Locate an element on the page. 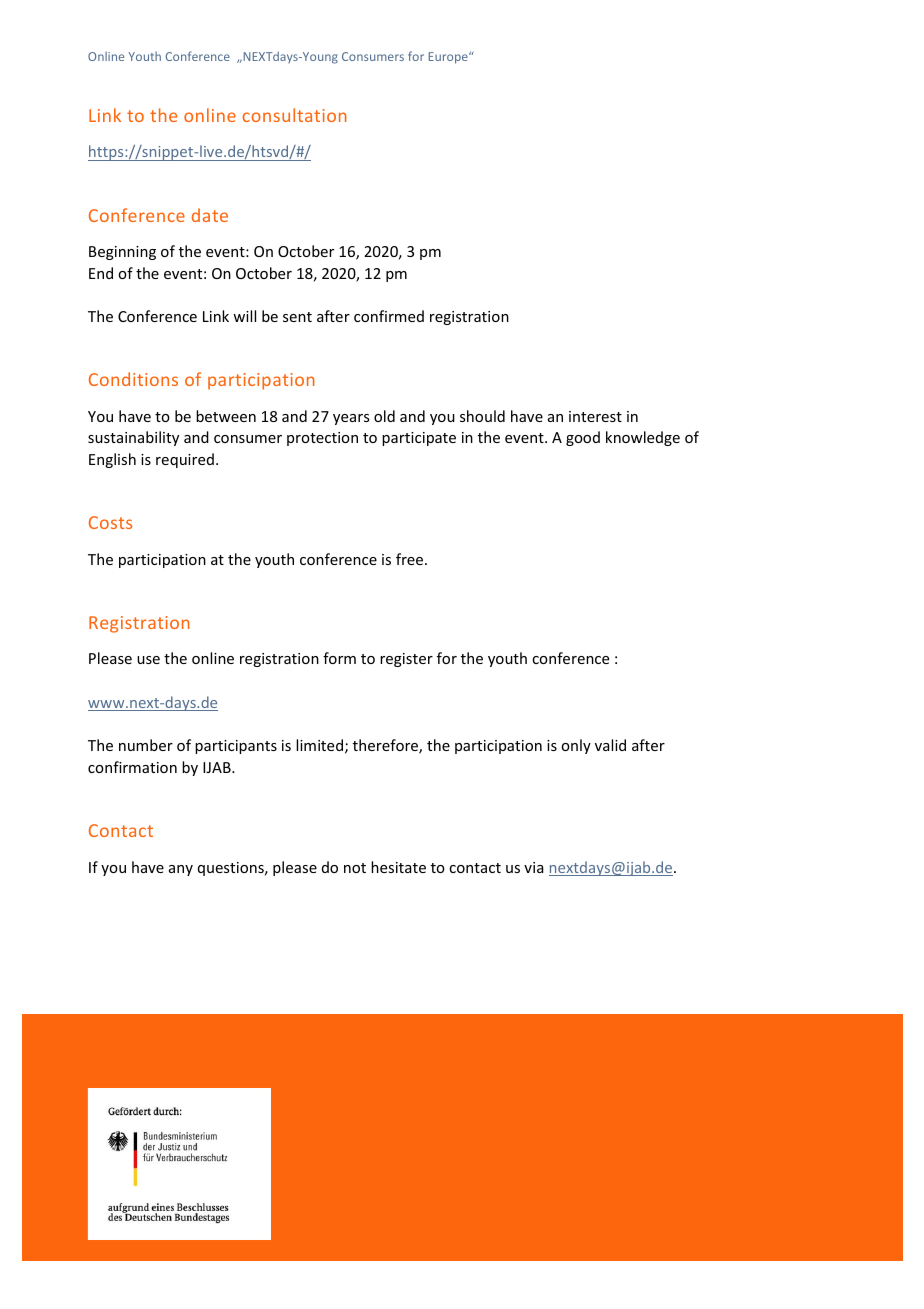 Image resolution: width=924 pixels, height=1309 pixels. Europe is located at coordinates (449, 58).
